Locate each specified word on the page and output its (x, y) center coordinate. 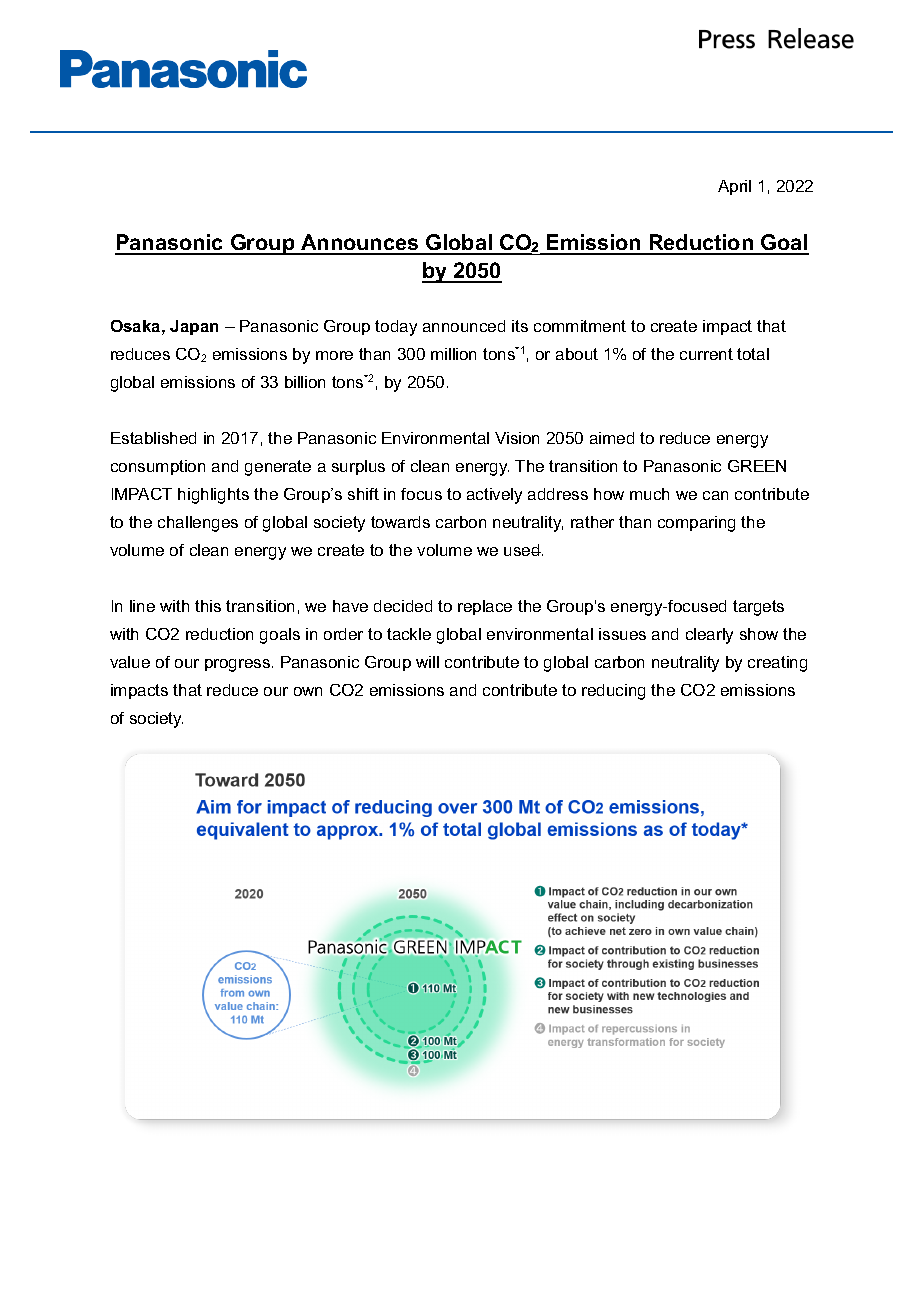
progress (237, 665)
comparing (696, 524)
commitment (580, 326)
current (706, 354)
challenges (198, 524)
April (734, 187)
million (453, 354)
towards (400, 522)
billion (305, 382)
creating (777, 664)
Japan (194, 327)
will (427, 662)
